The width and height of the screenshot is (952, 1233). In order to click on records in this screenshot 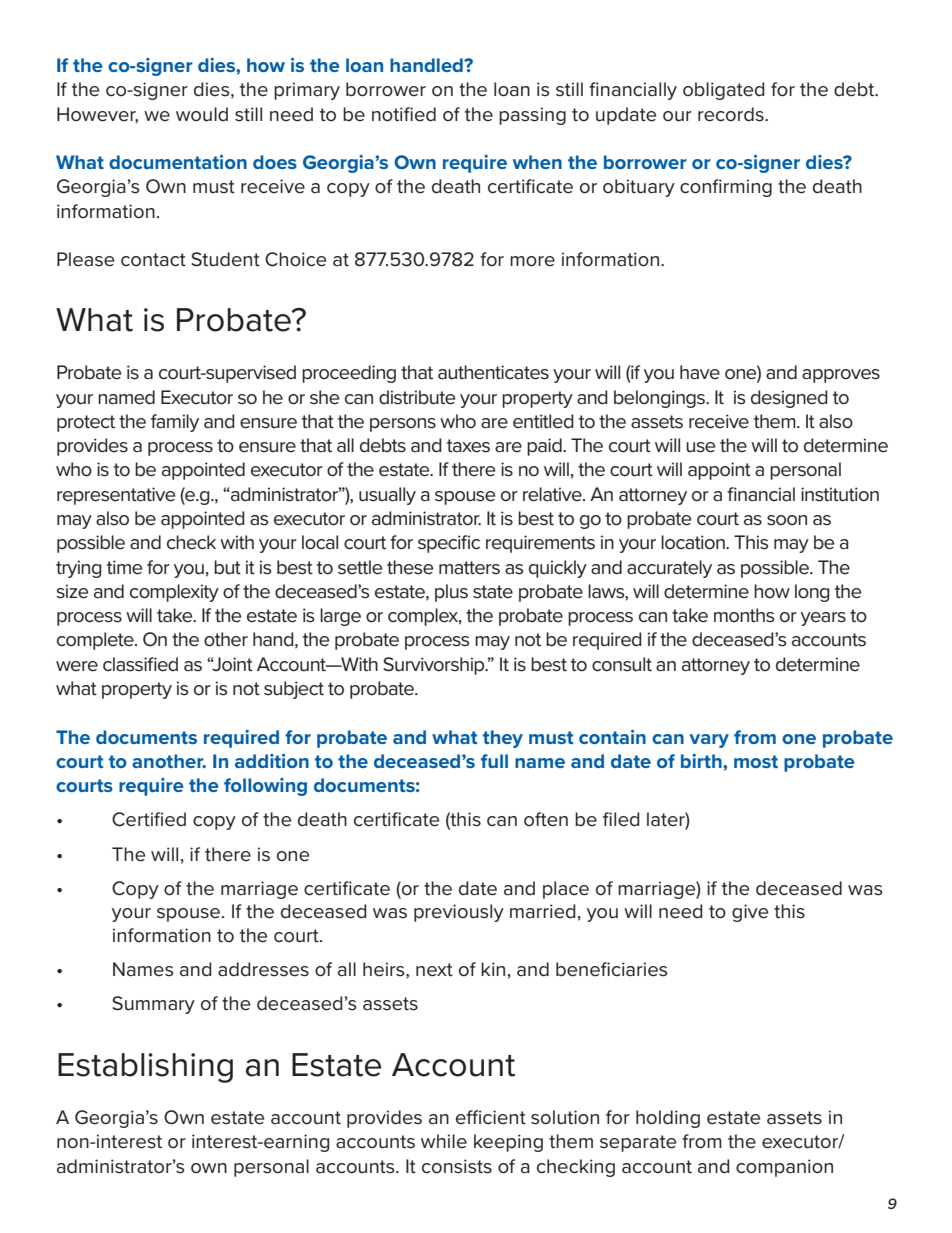, I will do `click(732, 114)`.
